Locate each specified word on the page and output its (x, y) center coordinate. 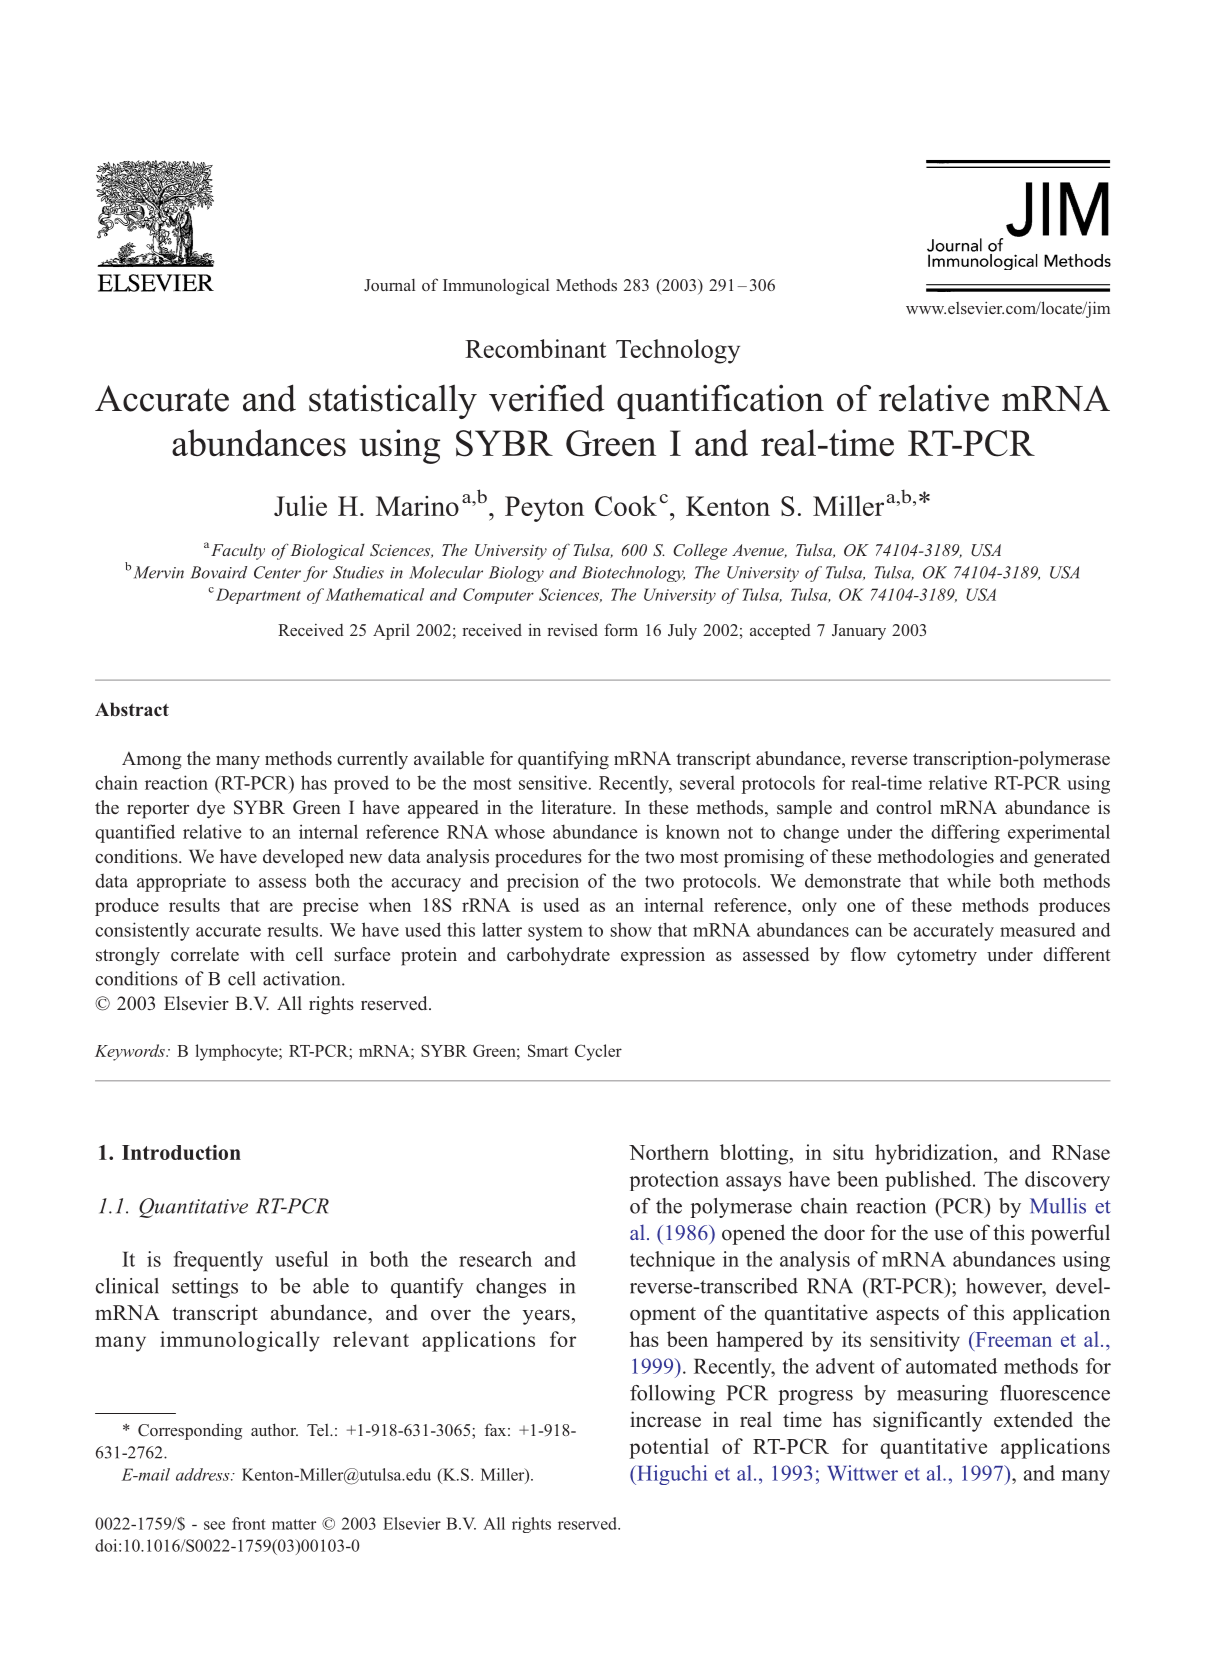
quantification (720, 401)
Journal (389, 285)
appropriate (181, 882)
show (631, 929)
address (204, 1474)
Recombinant (535, 348)
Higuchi (671, 1475)
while (969, 880)
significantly (927, 1421)
